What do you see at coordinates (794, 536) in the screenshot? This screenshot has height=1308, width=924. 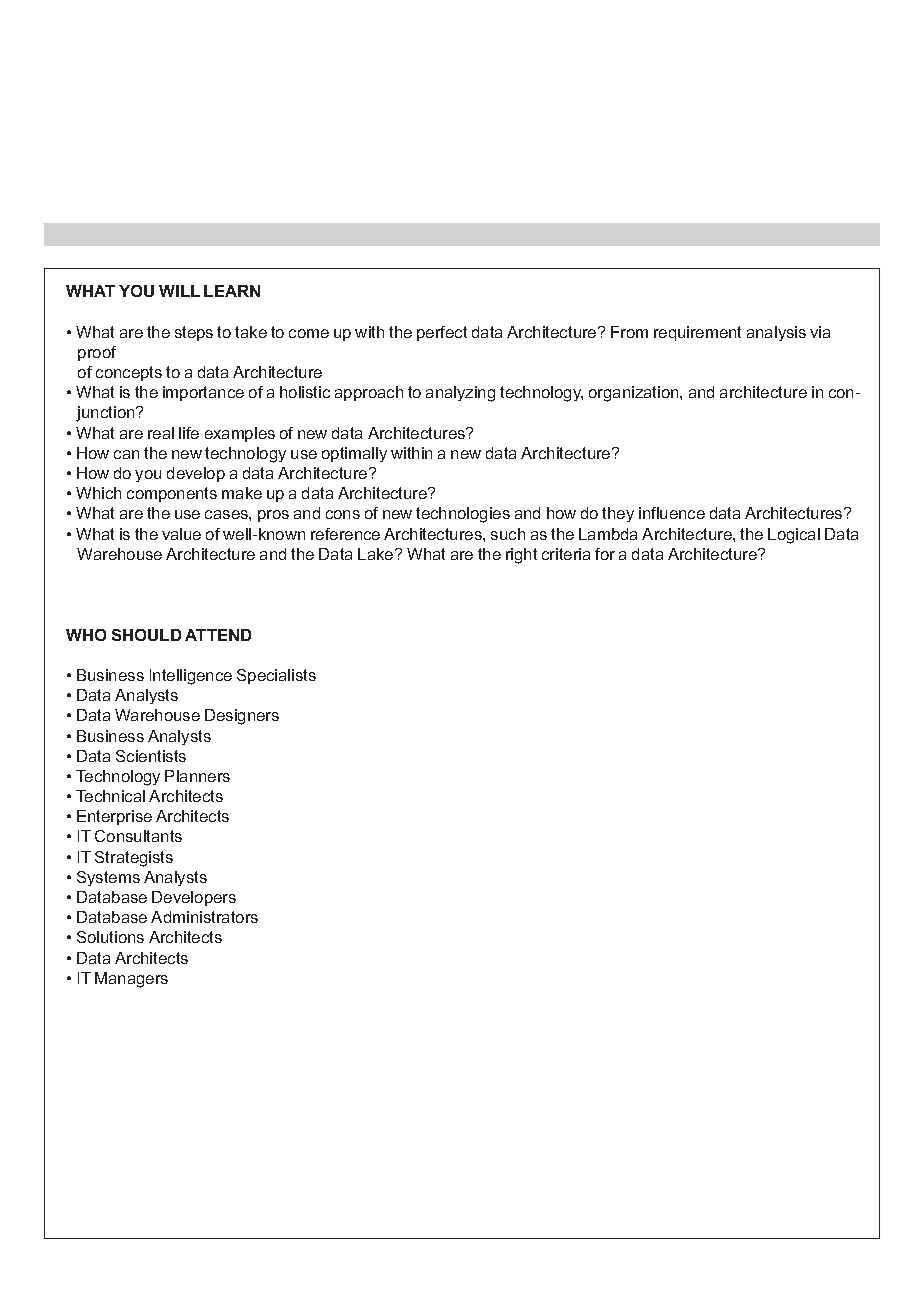 I see `Logical` at bounding box center [794, 536].
